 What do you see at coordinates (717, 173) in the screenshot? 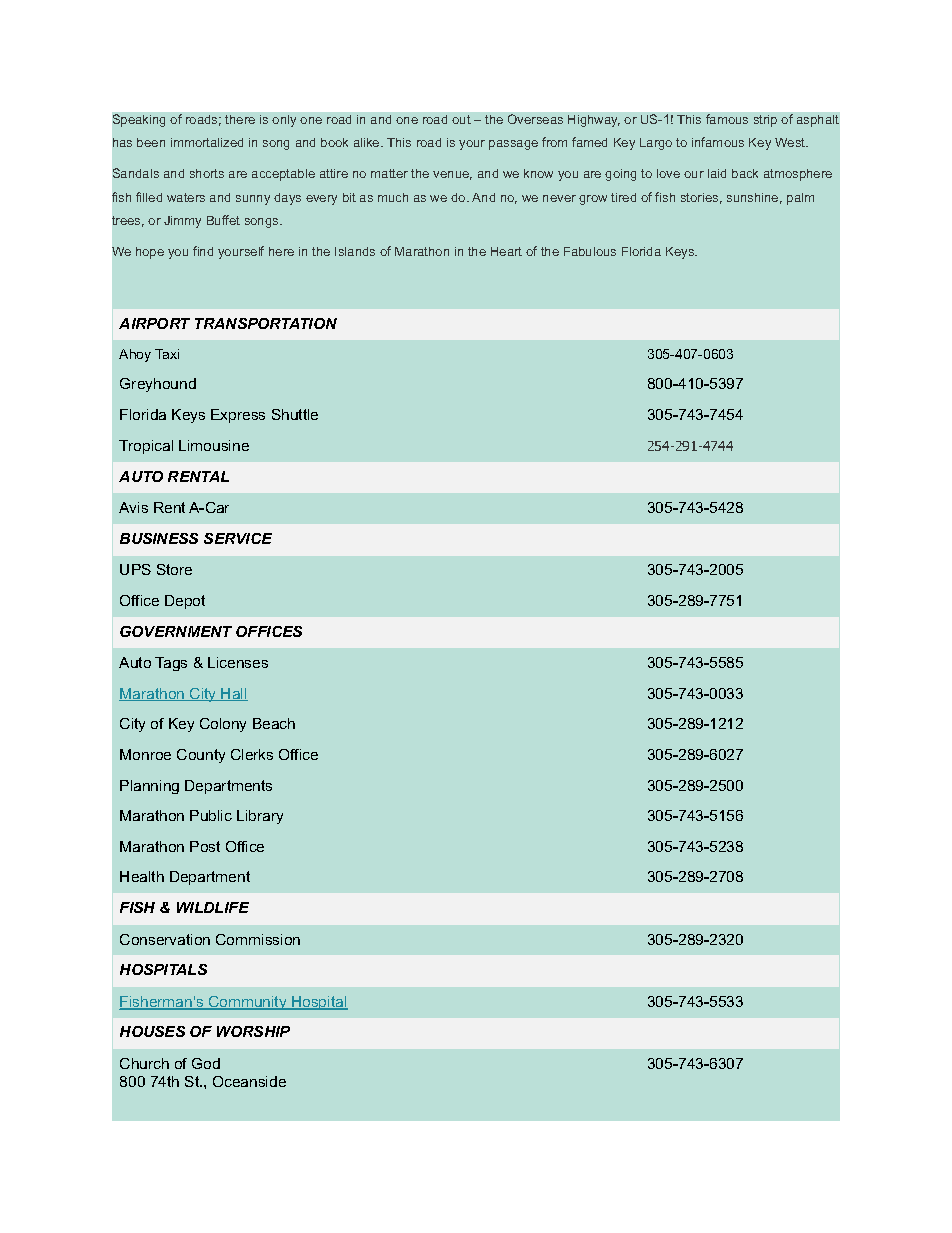
I see `laid` at bounding box center [717, 173].
